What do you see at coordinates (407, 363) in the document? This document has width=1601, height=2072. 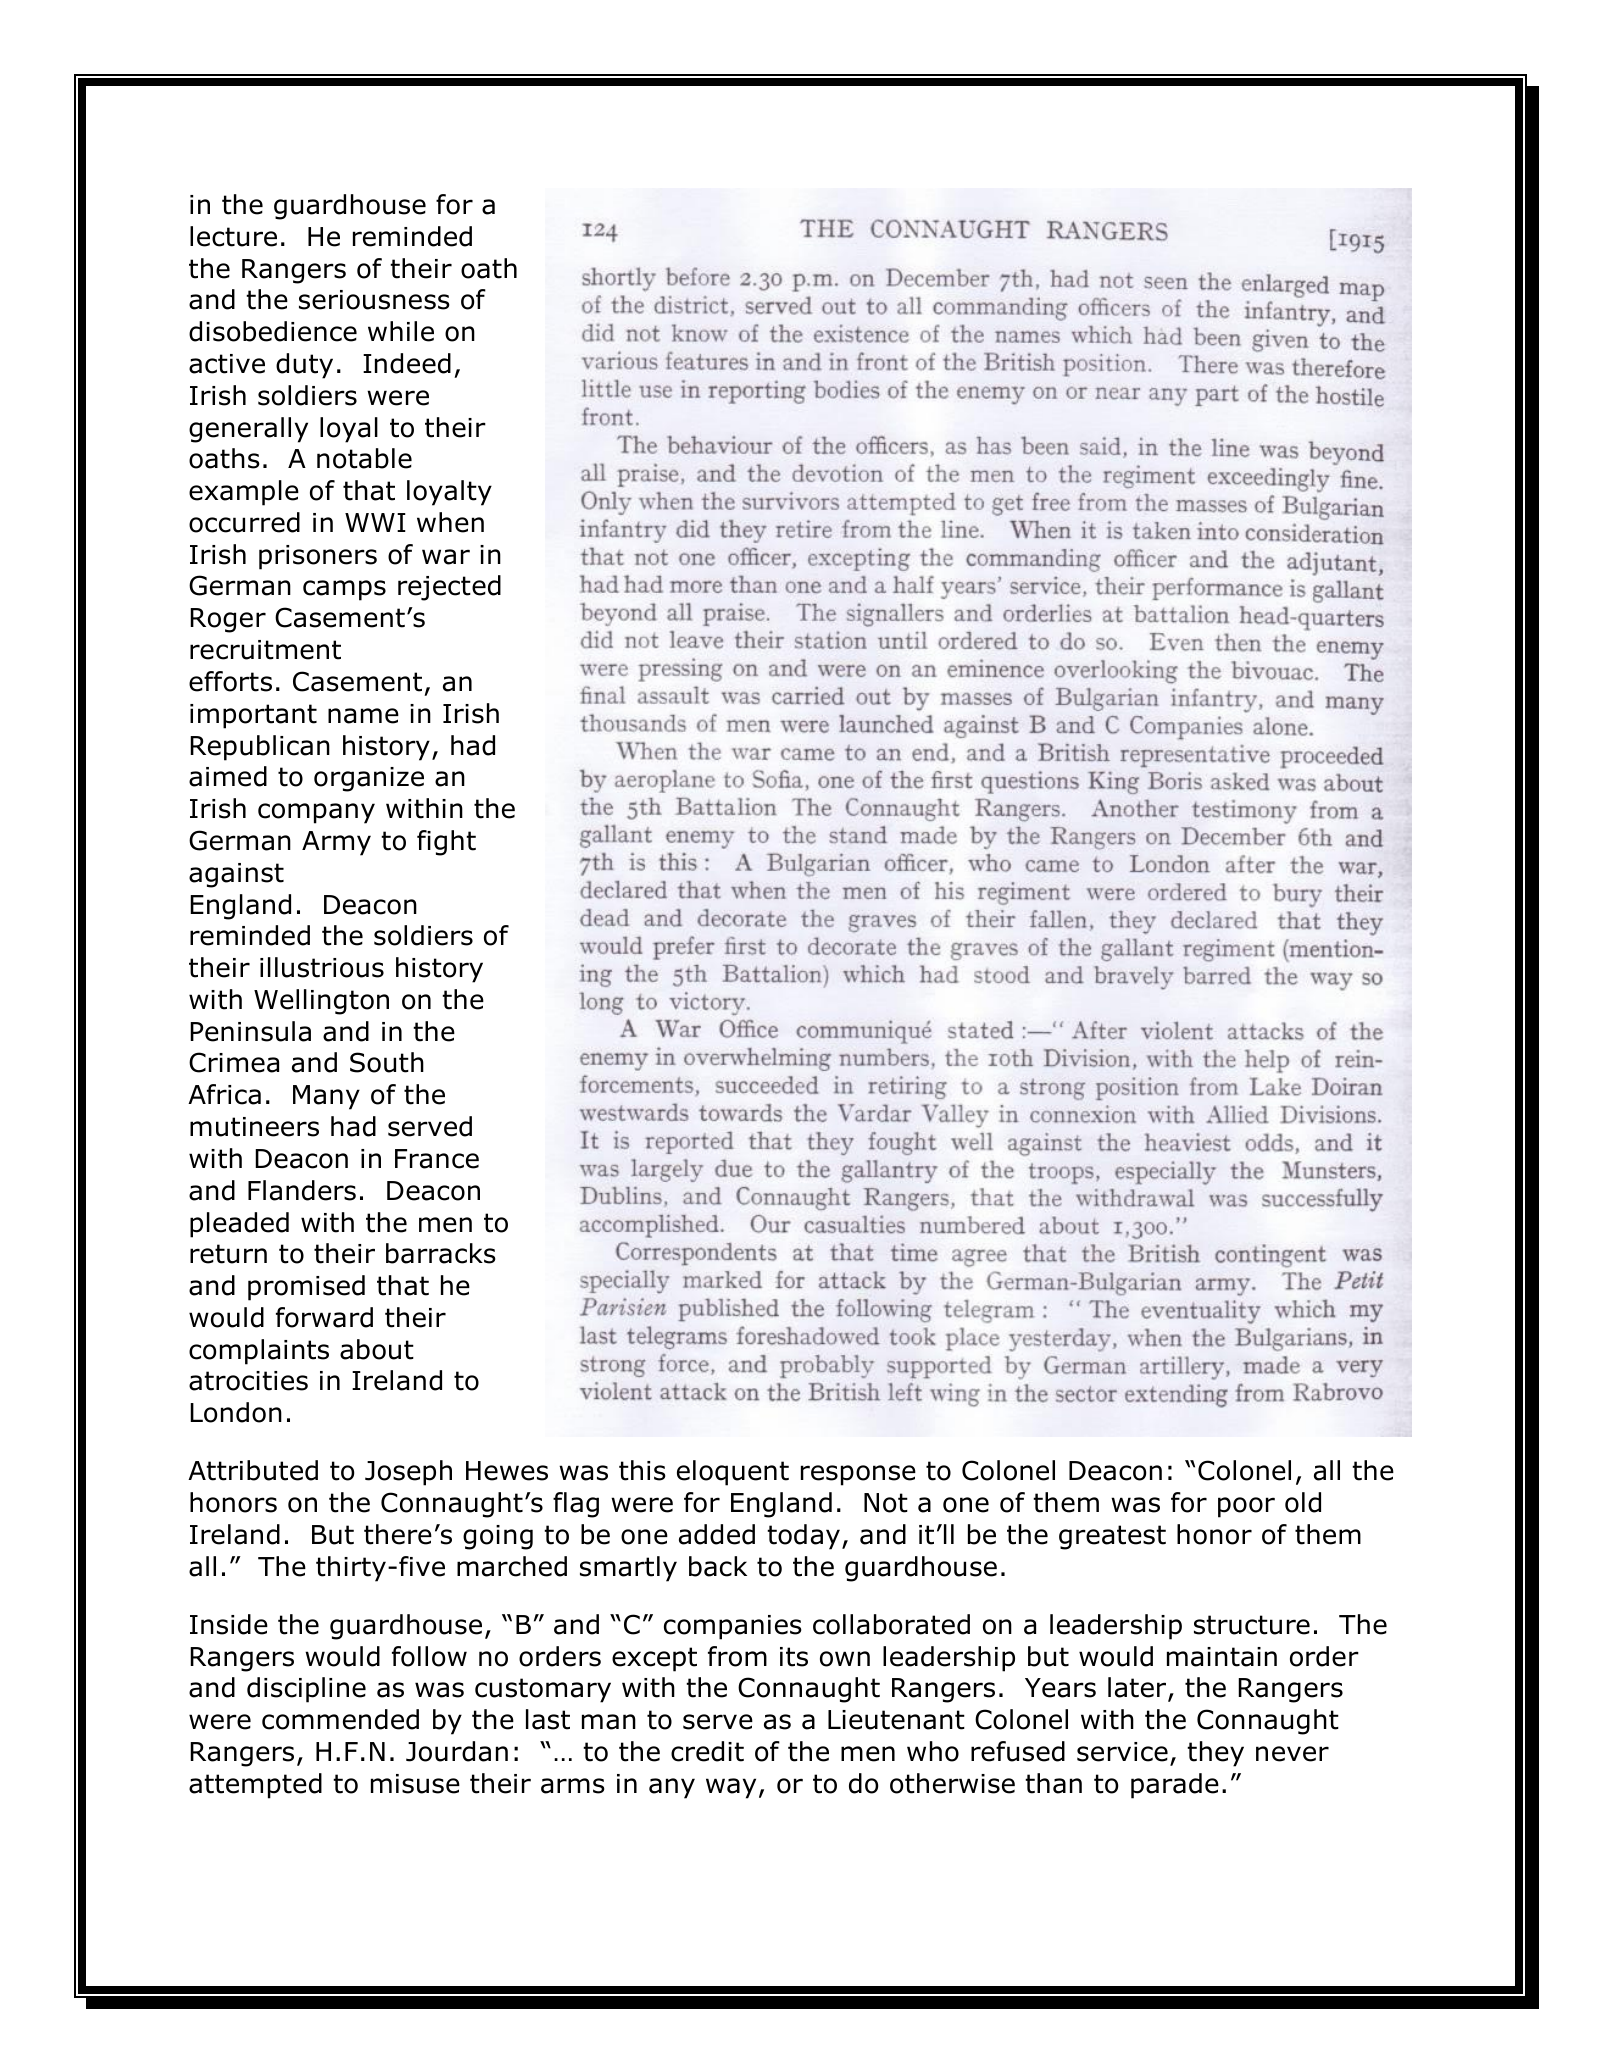 I see `Indeed` at bounding box center [407, 363].
